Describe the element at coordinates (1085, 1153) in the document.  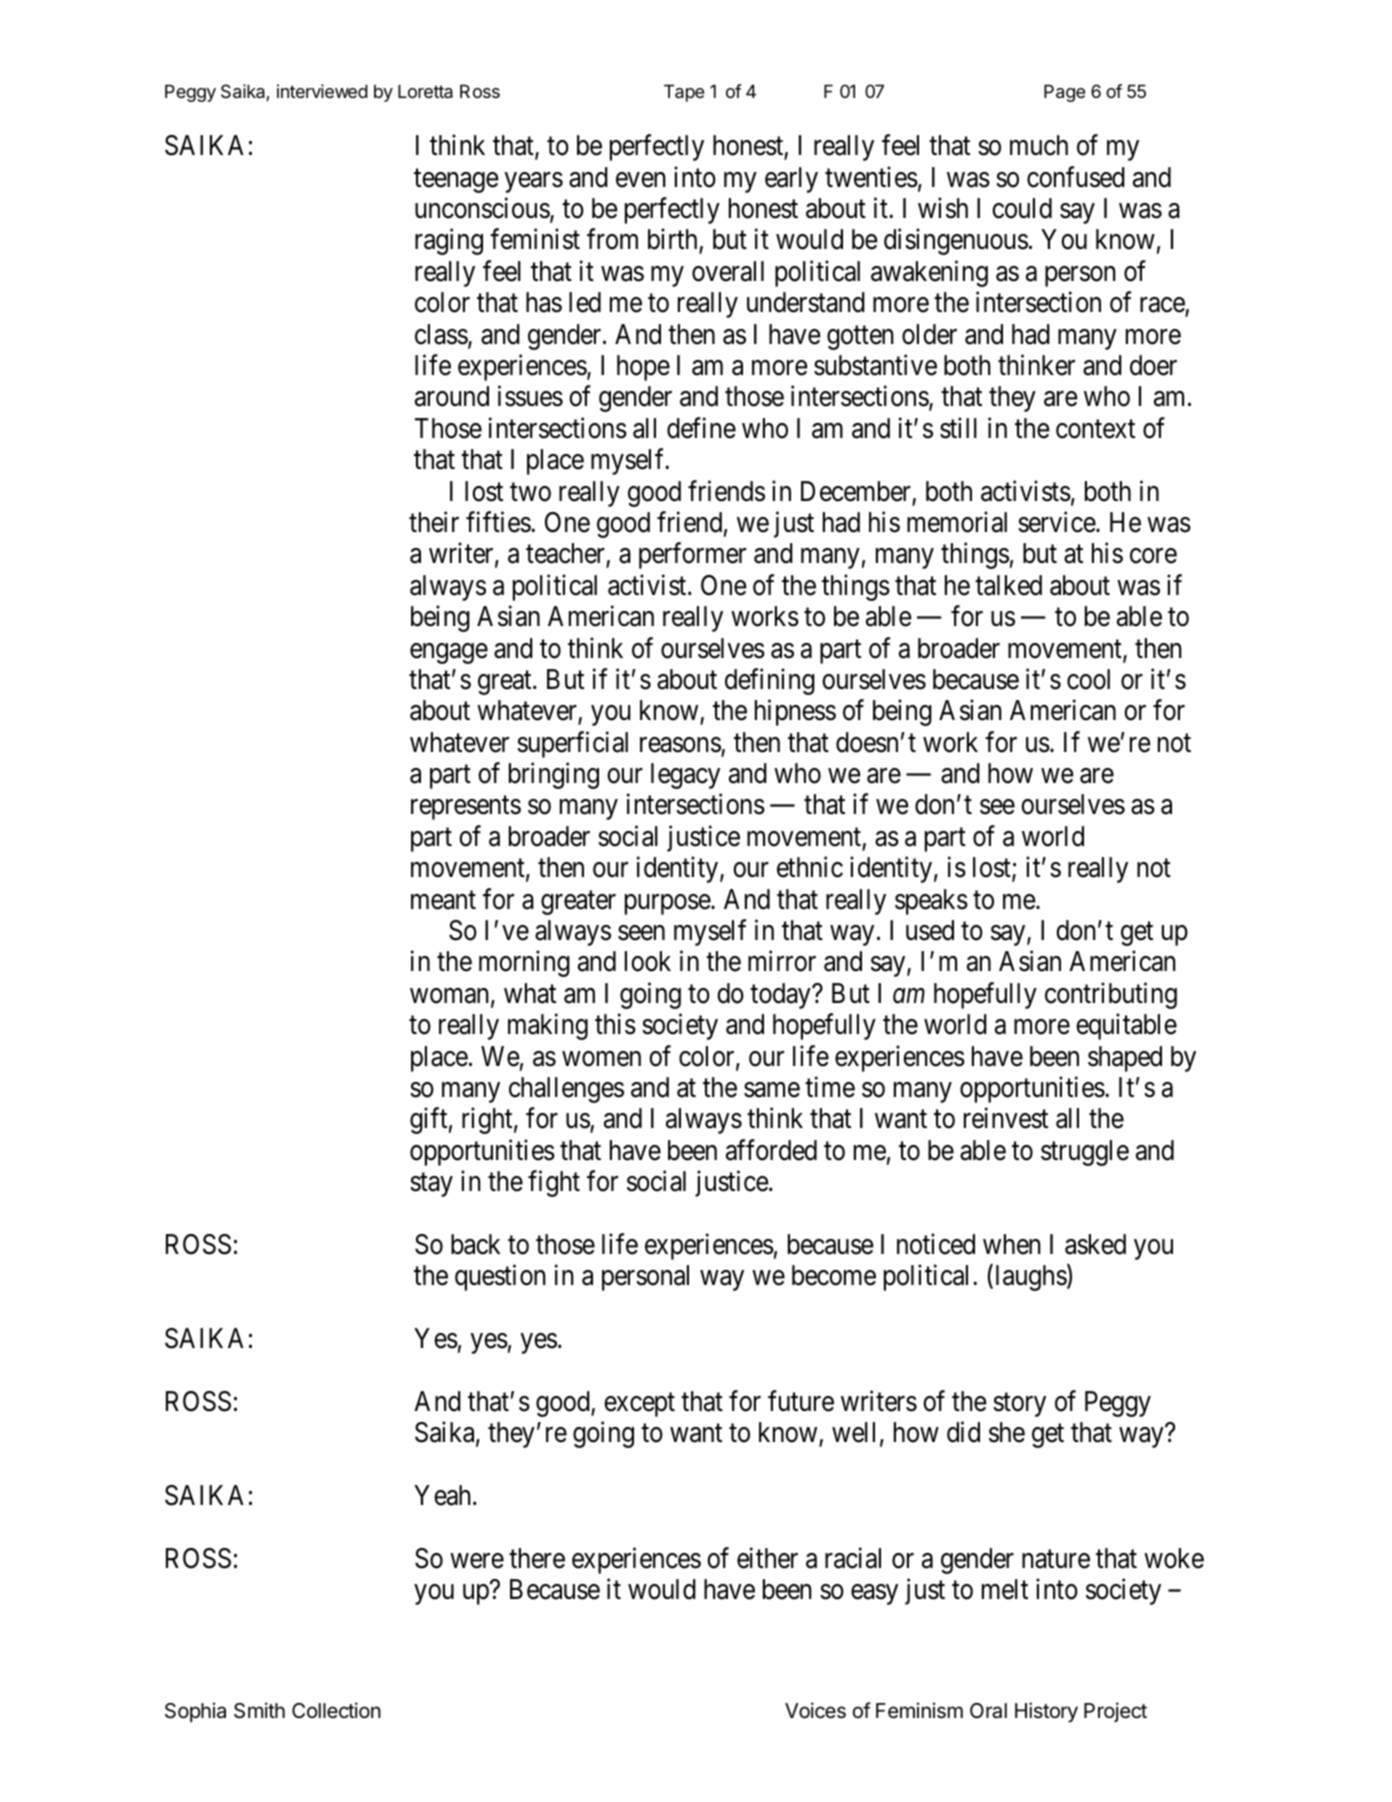
I see `struggle` at that location.
